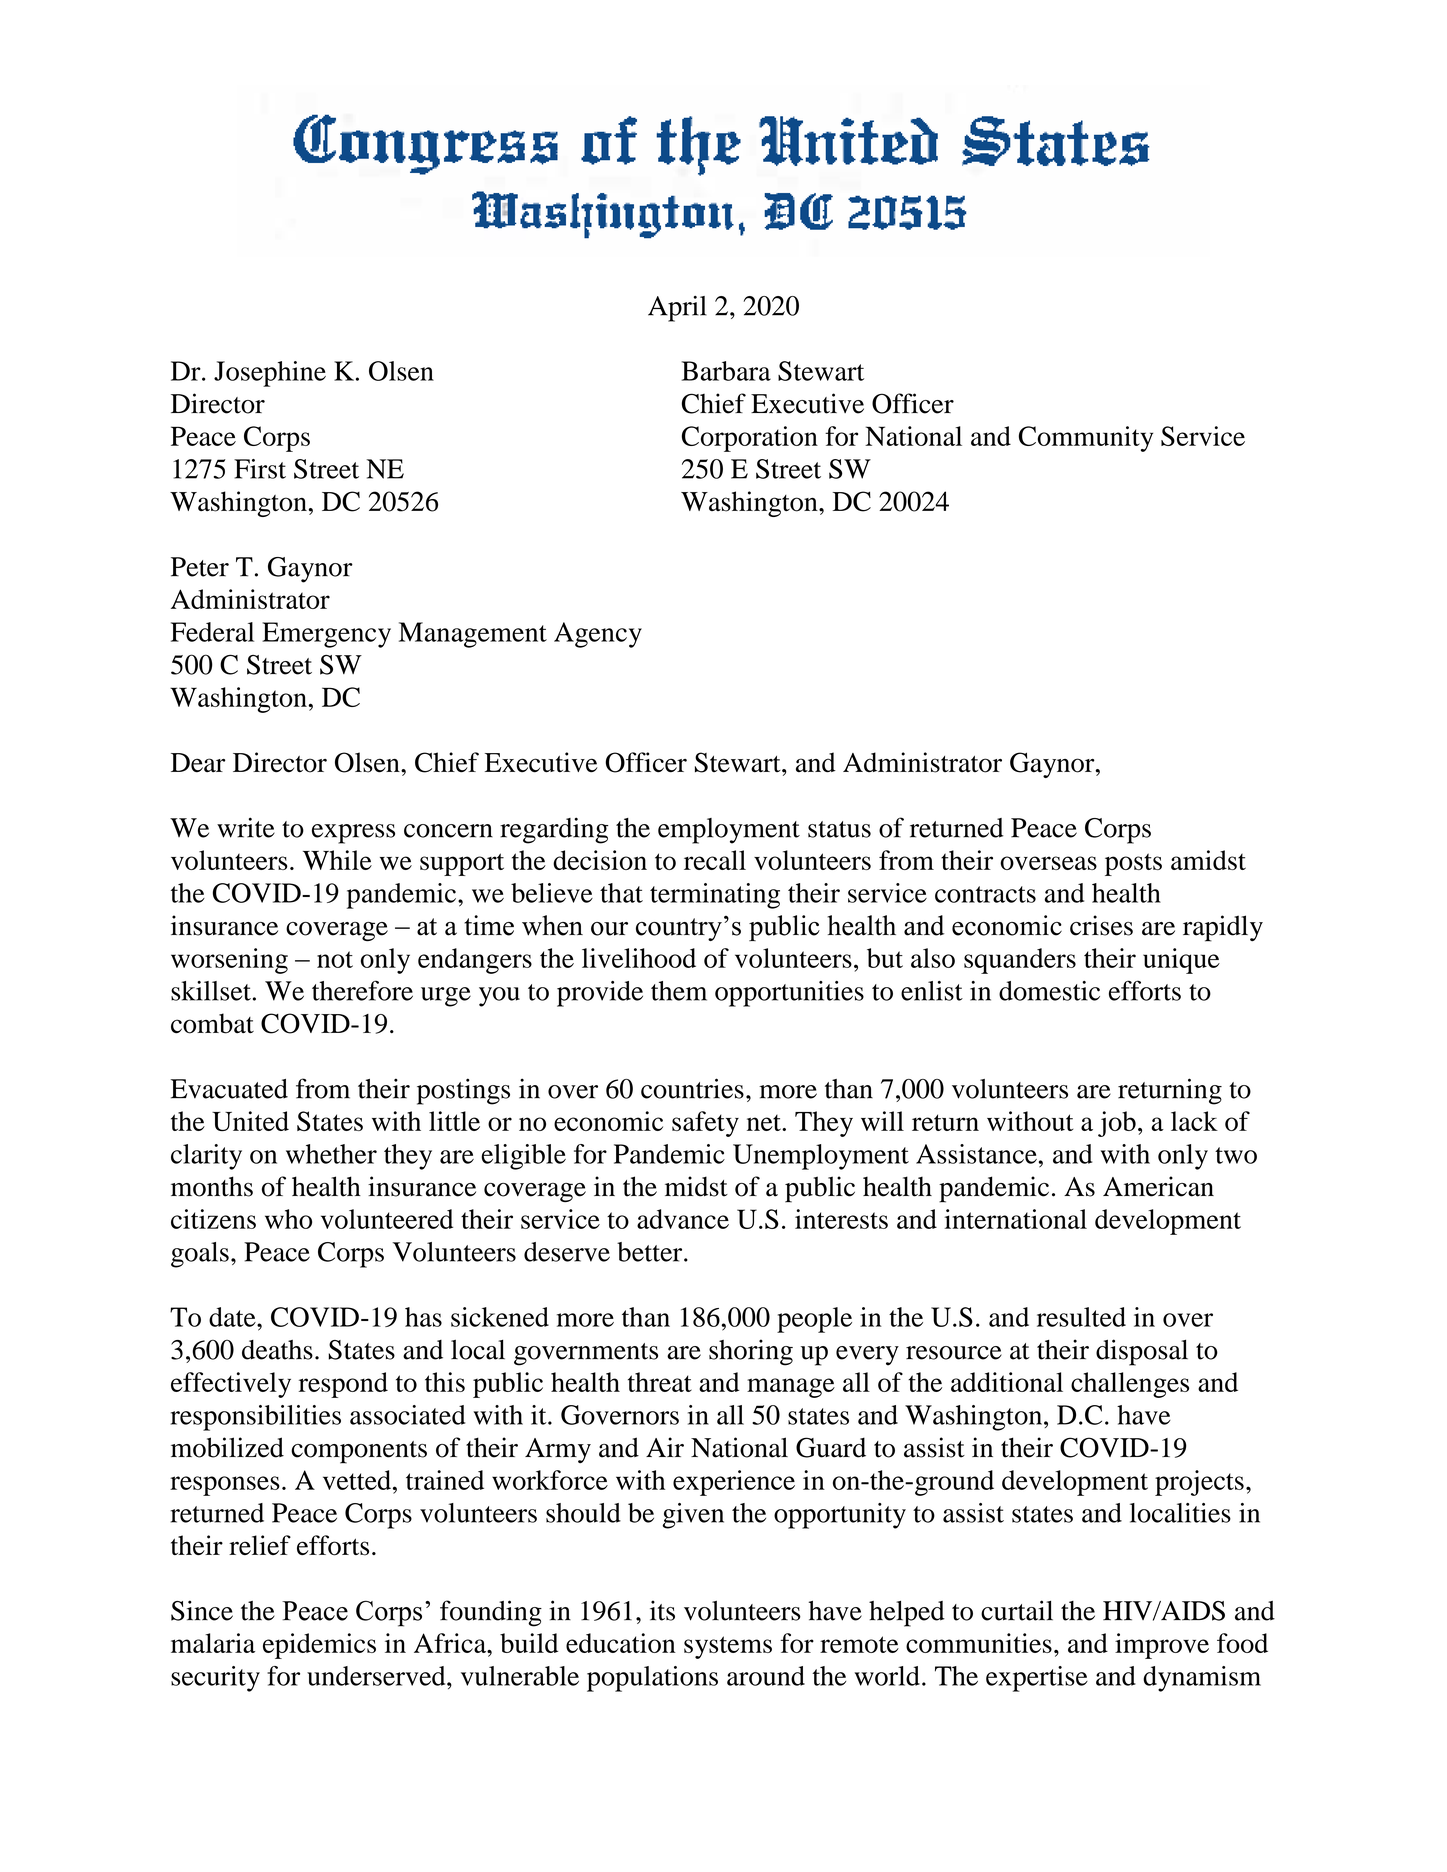  Describe the element at coordinates (362, 990) in the screenshot. I see `therefore` at that location.
